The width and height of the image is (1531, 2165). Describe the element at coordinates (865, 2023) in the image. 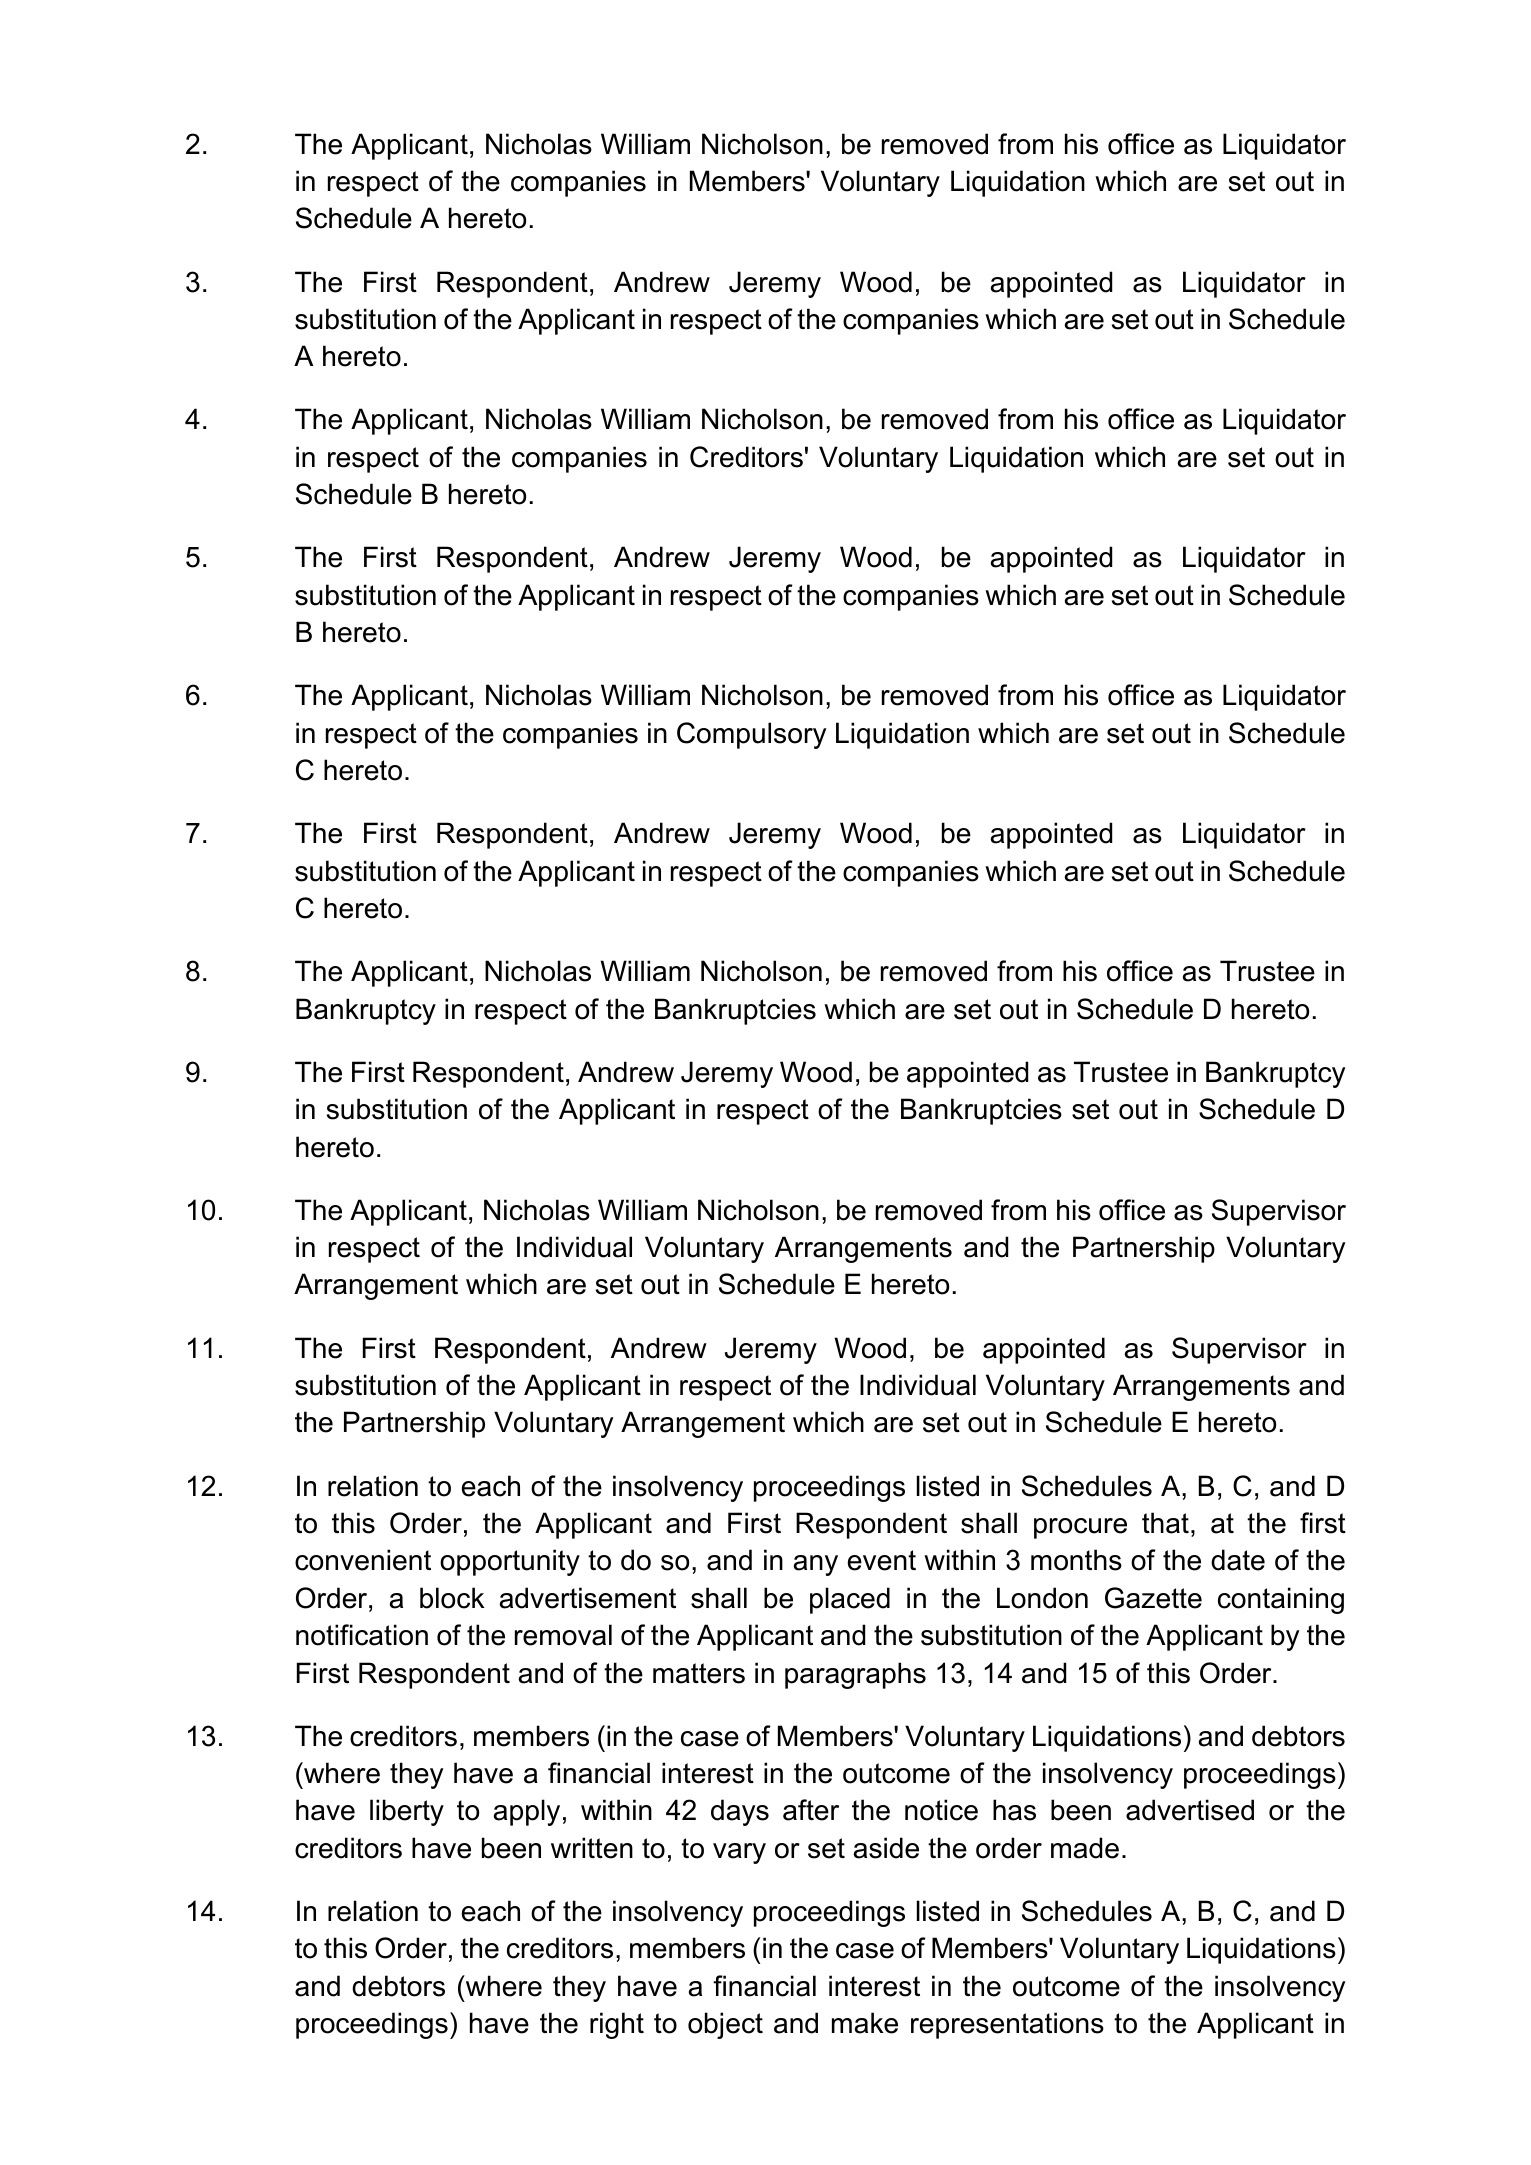

I see `make` at that location.
